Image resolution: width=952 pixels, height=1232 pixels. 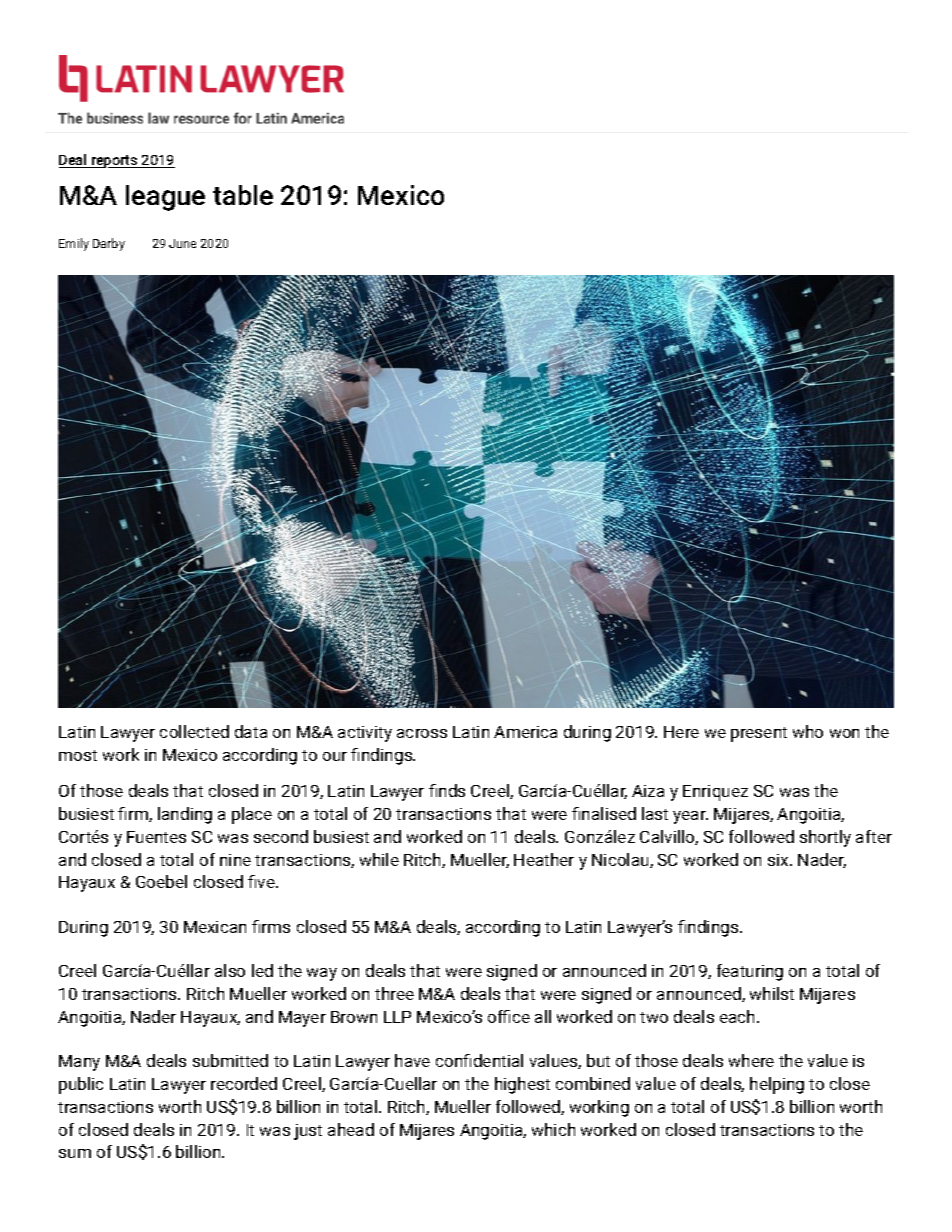 What do you see at coordinates (522, 1085) in the image?
I see `highest` at bounding box center [522, 1085].
